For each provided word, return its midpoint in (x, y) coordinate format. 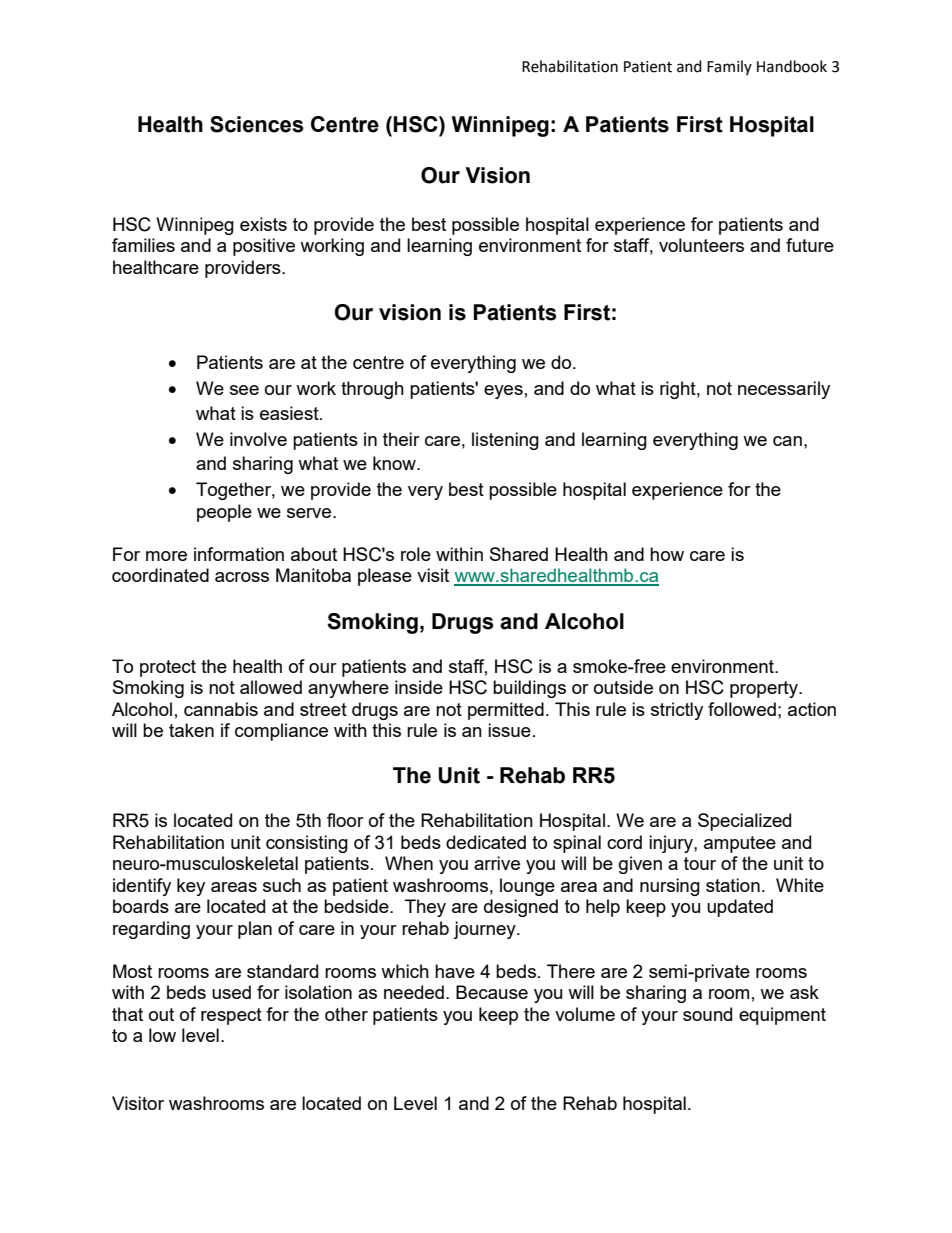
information (239, 554)
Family (729, 67)
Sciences (257, 124)
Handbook (792, 66)
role (416, 554)
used (231, 992)
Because (492, 992)
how (667, 554)
